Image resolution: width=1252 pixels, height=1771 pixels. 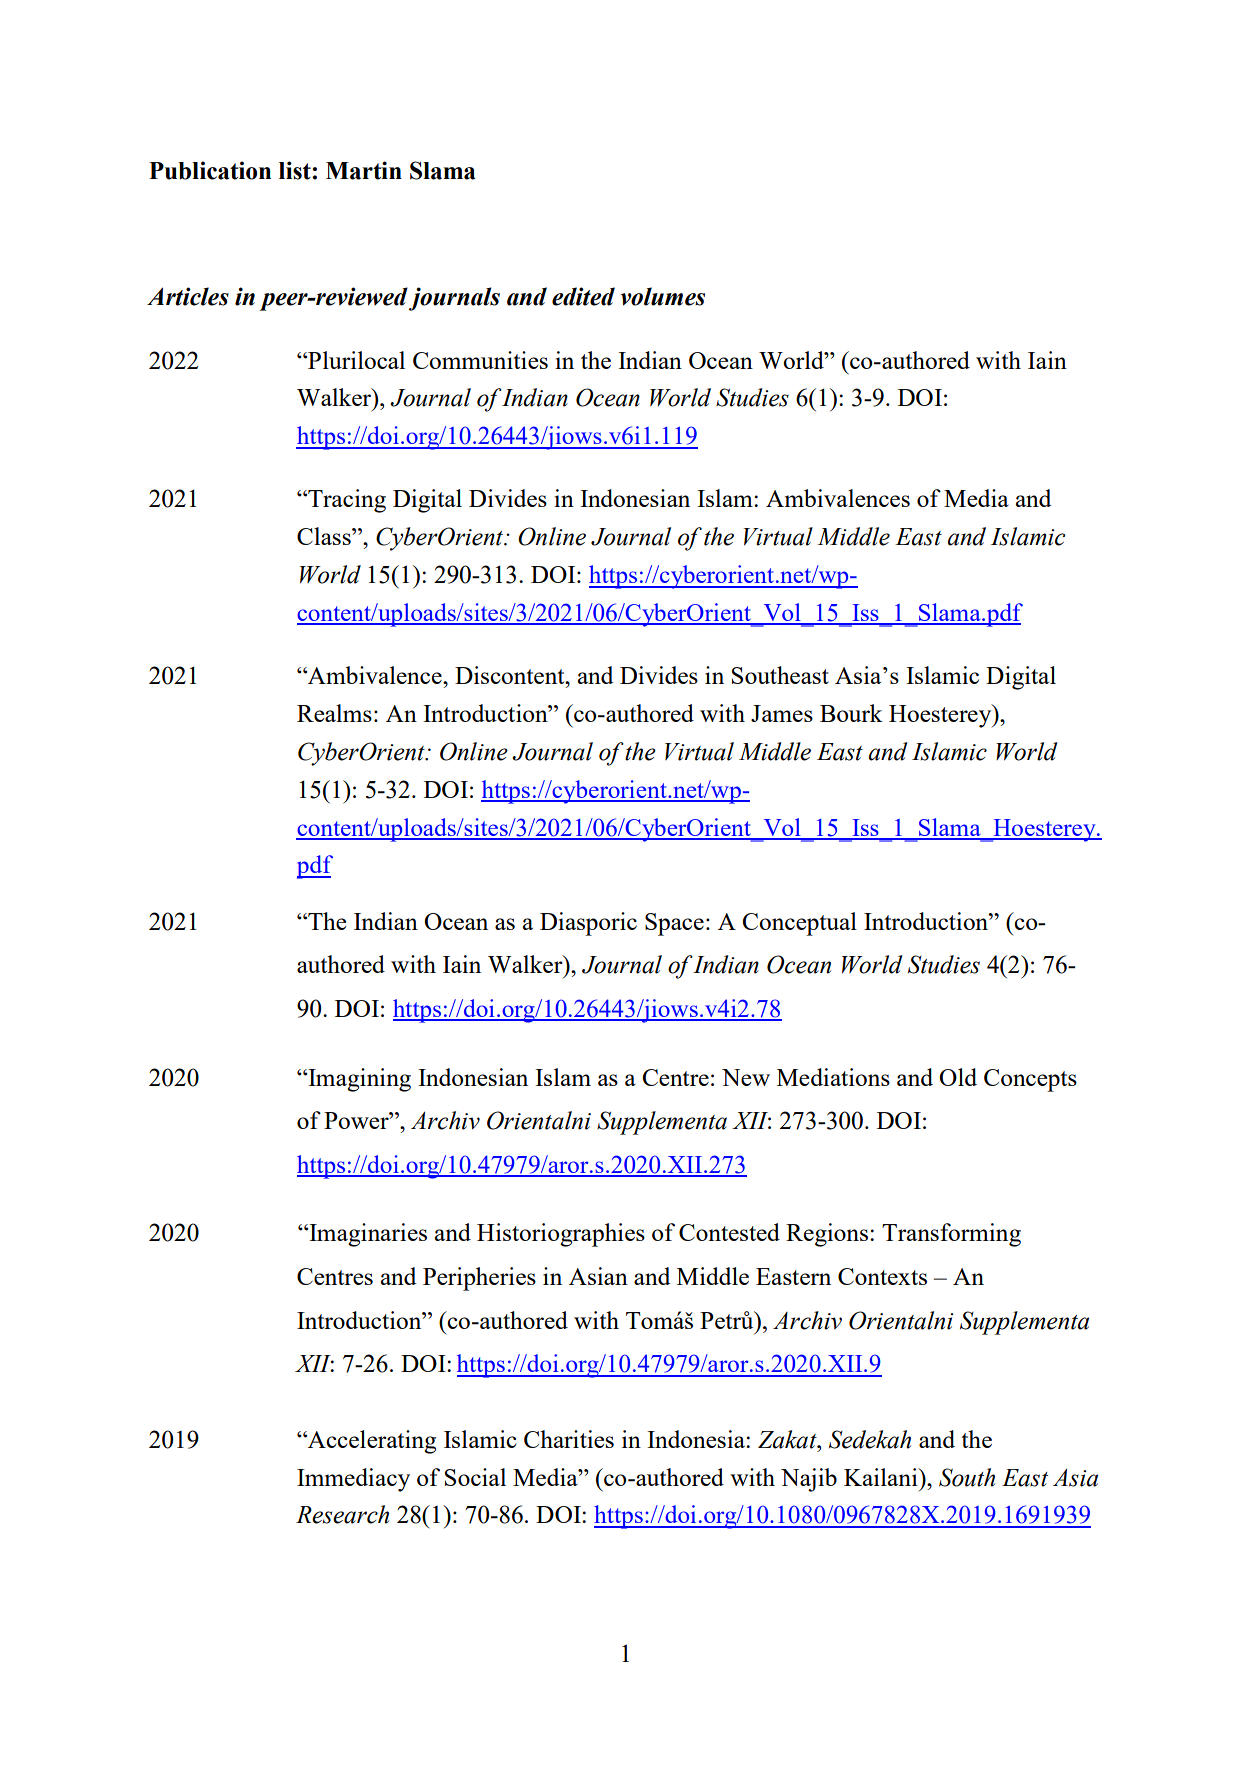 What do you see at coordinates (663, 296) in the image?
I see `volumes` at bounding box center [663, 296].
